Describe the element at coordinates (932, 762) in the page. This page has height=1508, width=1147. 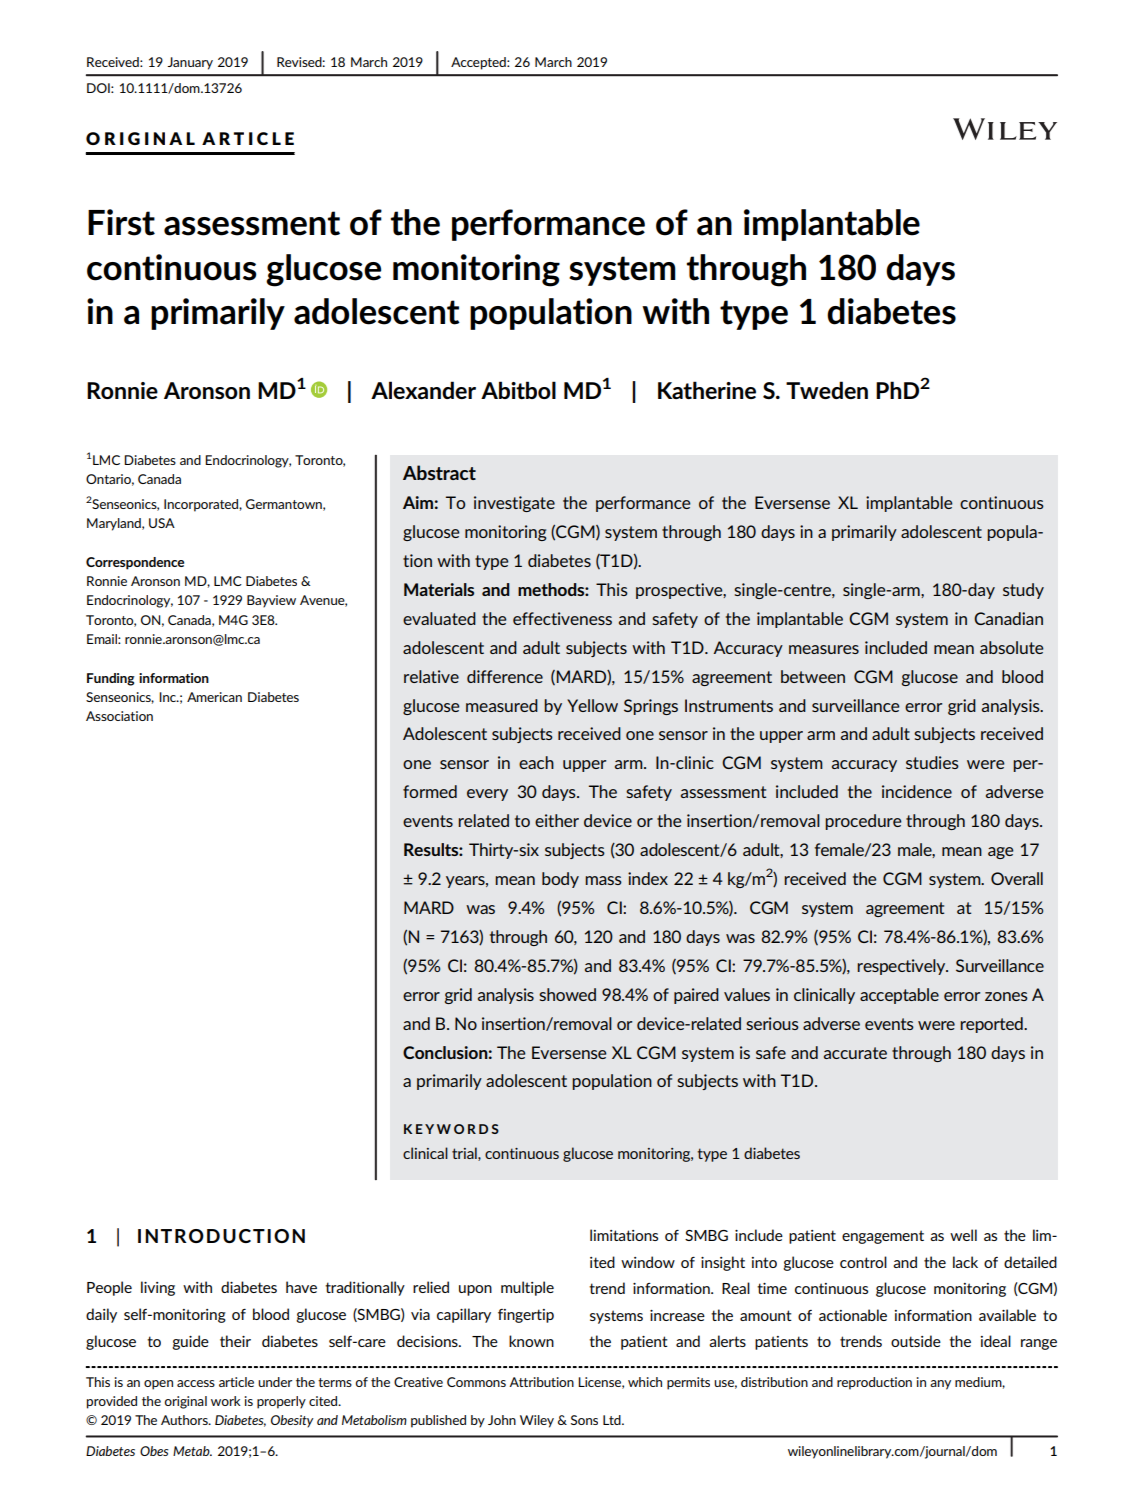
I see `studies` at that location.
